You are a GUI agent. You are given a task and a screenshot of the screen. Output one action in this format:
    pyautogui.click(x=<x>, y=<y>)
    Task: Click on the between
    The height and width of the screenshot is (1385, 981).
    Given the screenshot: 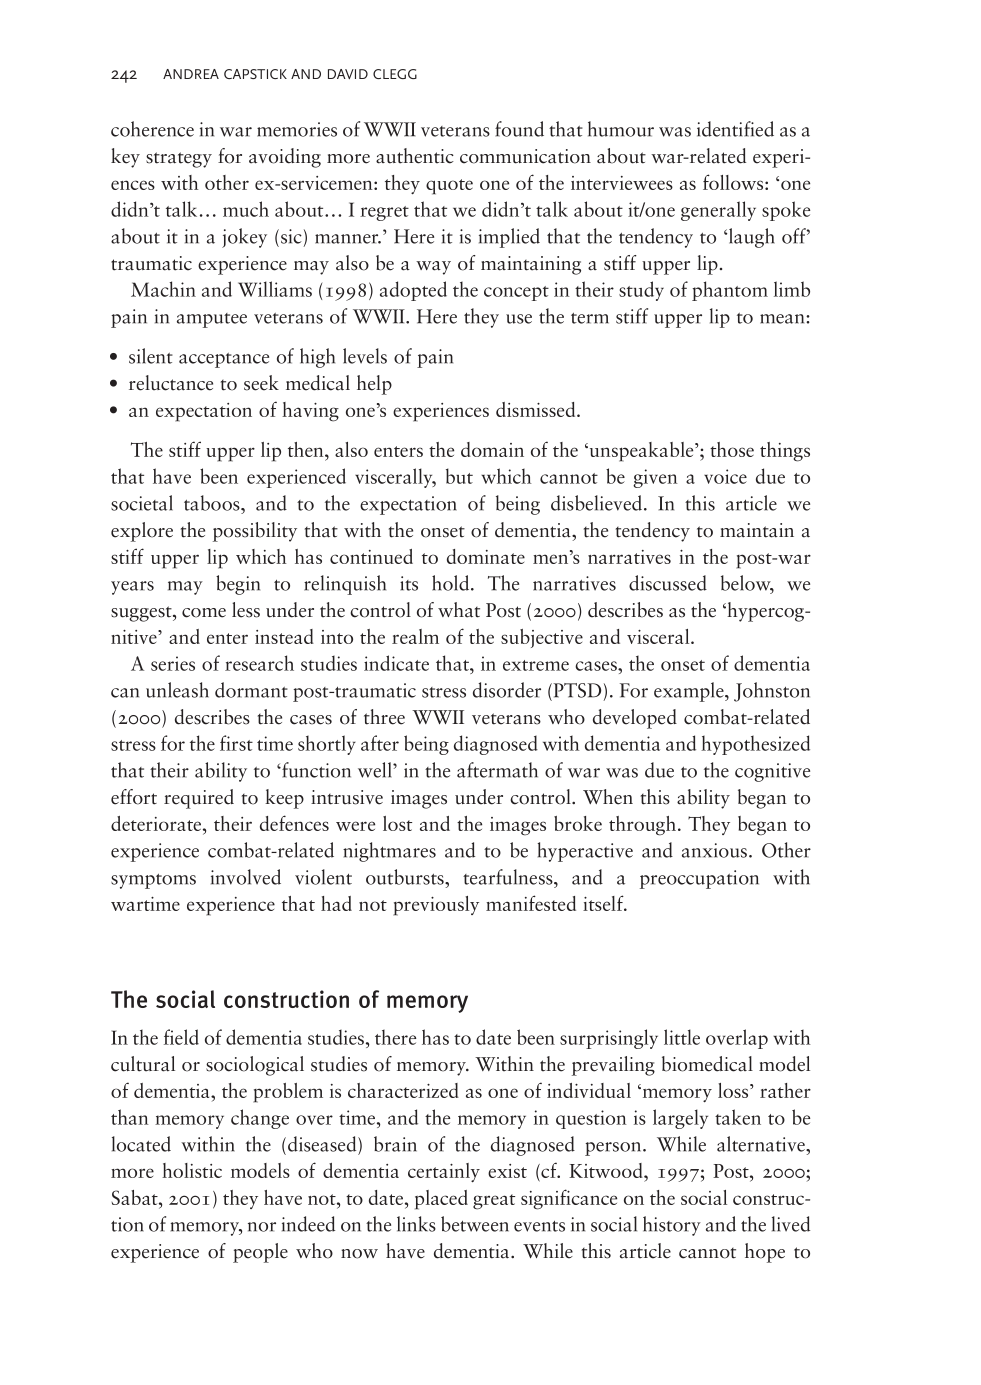 What is the action you would take?
    pyautogui.click(x=475, y=1224)
